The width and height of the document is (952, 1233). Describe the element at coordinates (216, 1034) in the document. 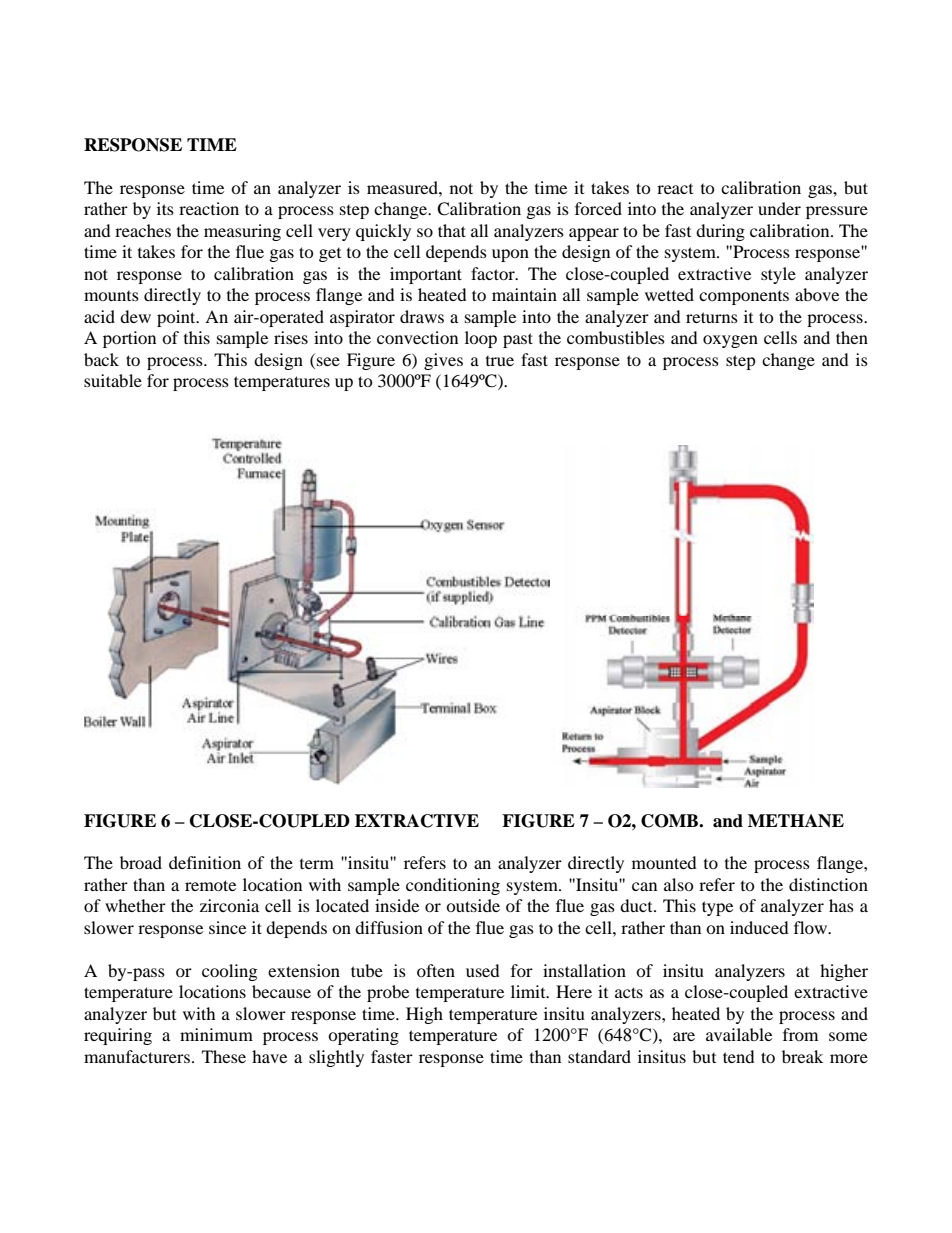

I see `minimum` at that location.
